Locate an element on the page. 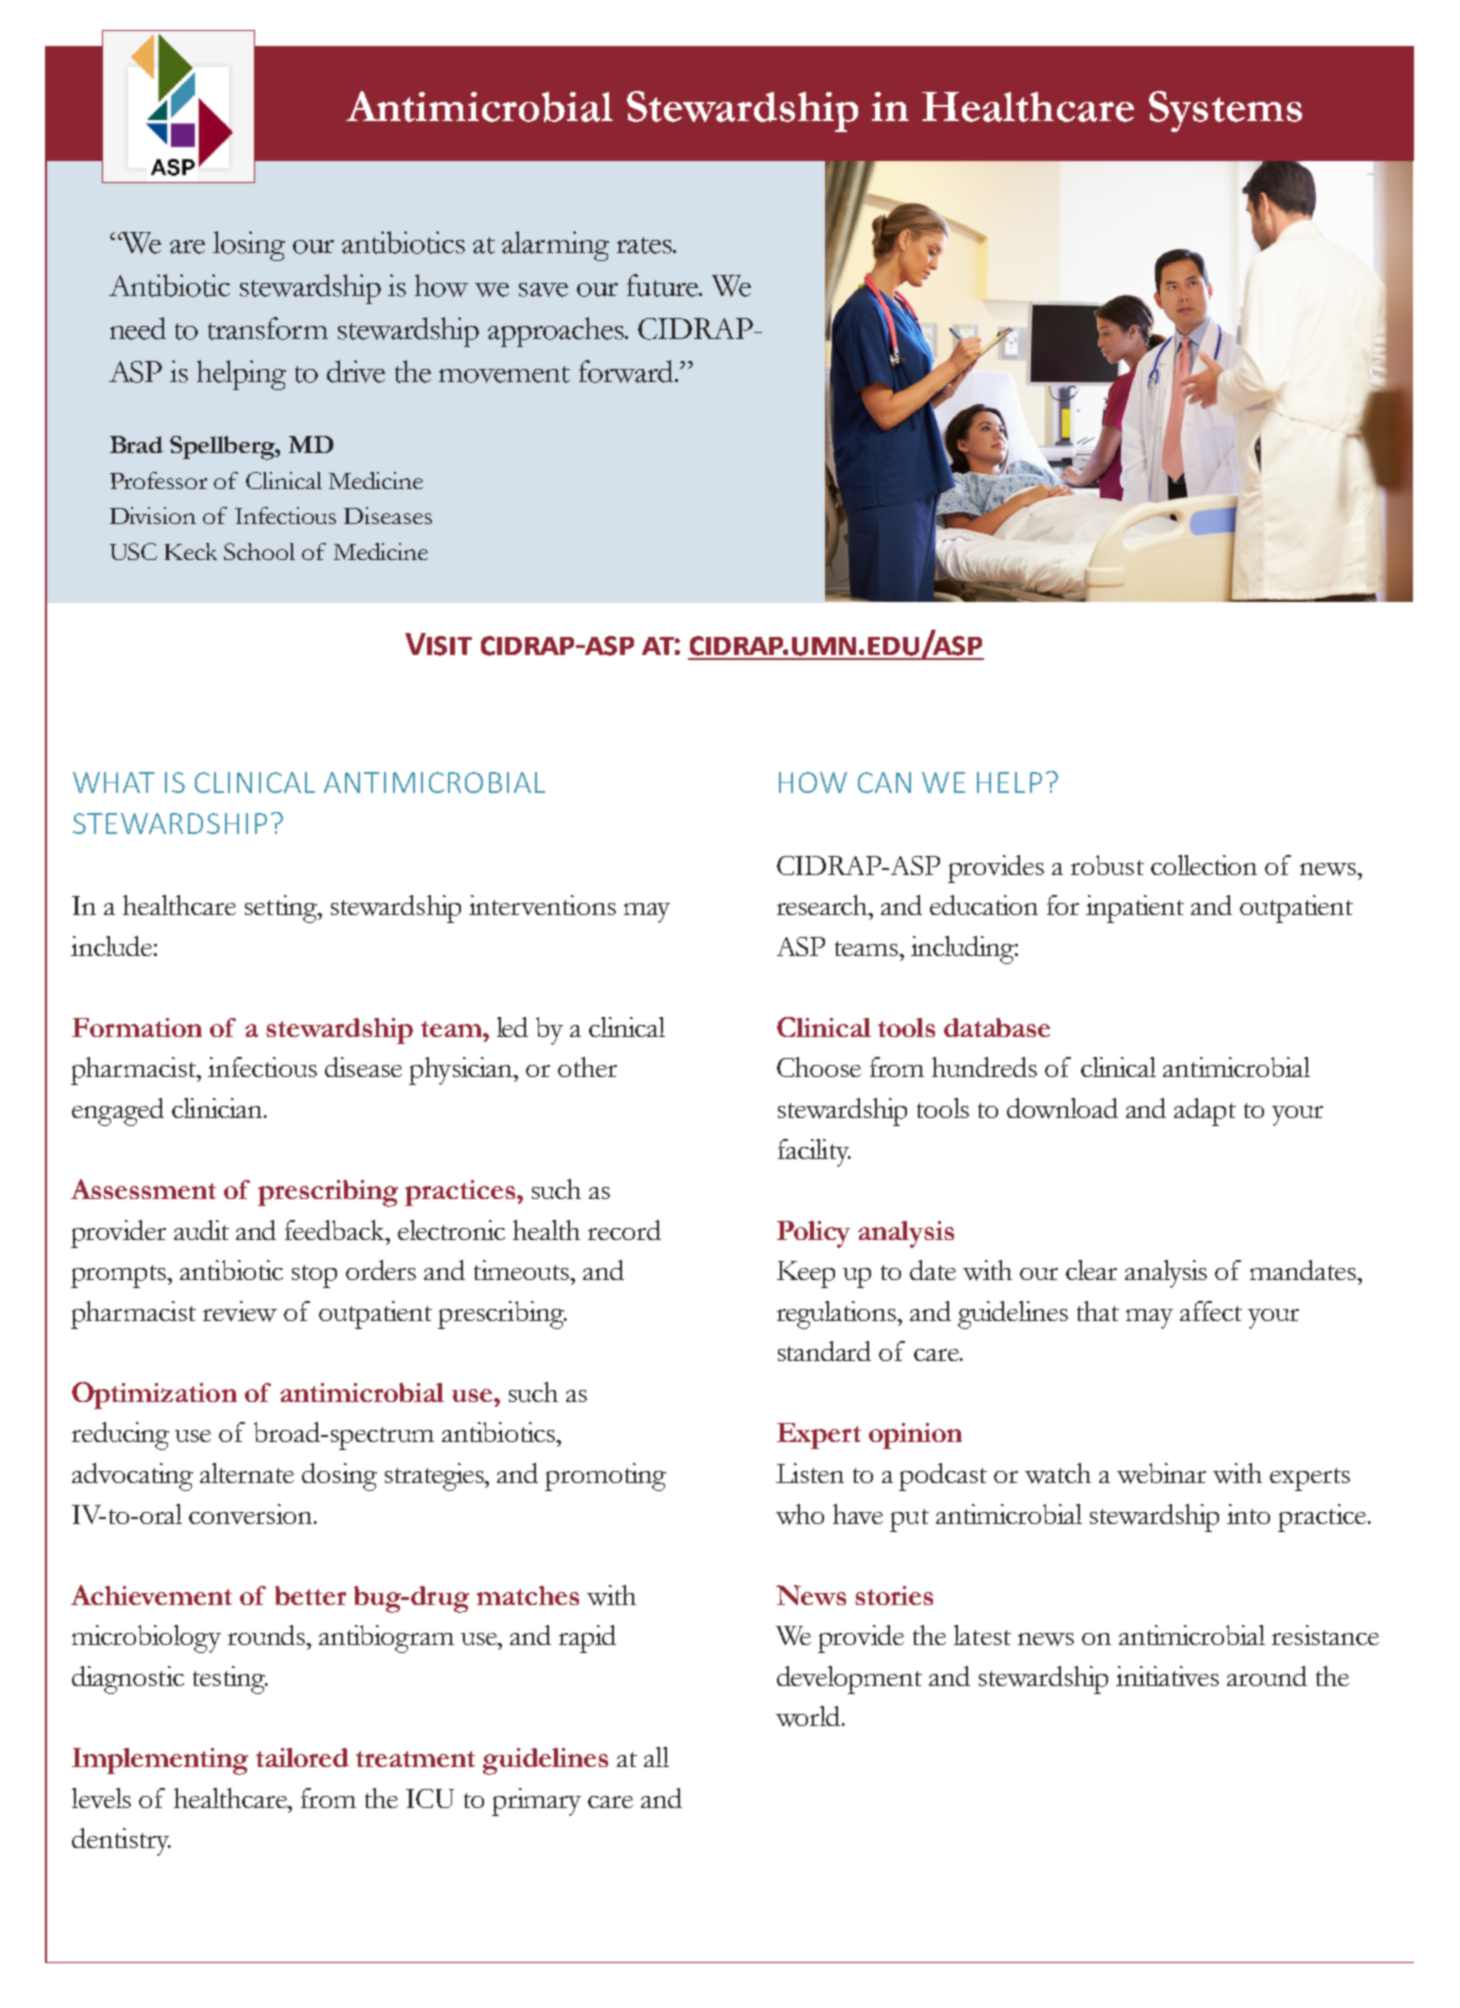 The height and width of the image is (2008, 1460). inpatient is located at coordinates (1135, 909).
